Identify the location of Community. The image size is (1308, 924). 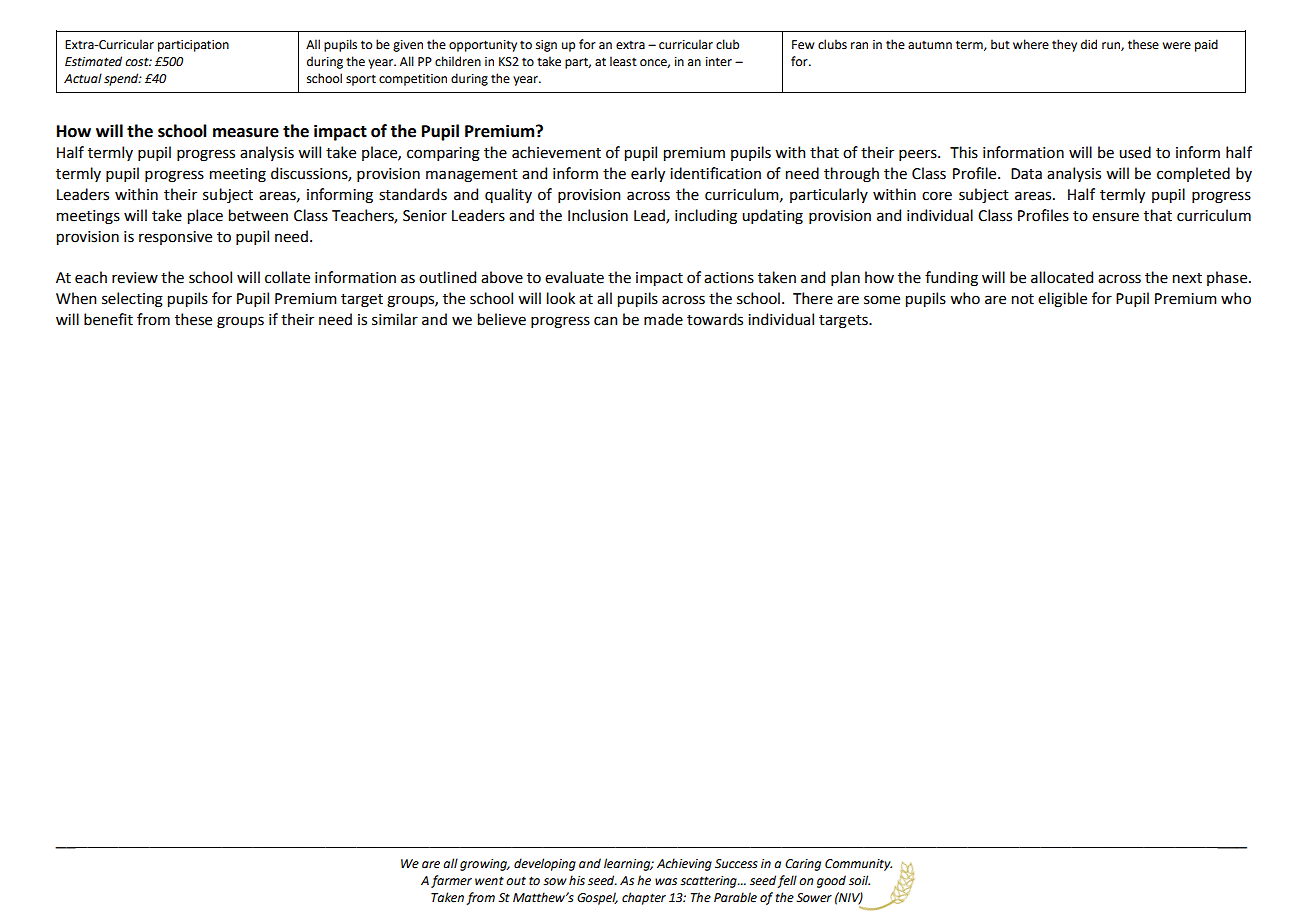
(858, 865).
